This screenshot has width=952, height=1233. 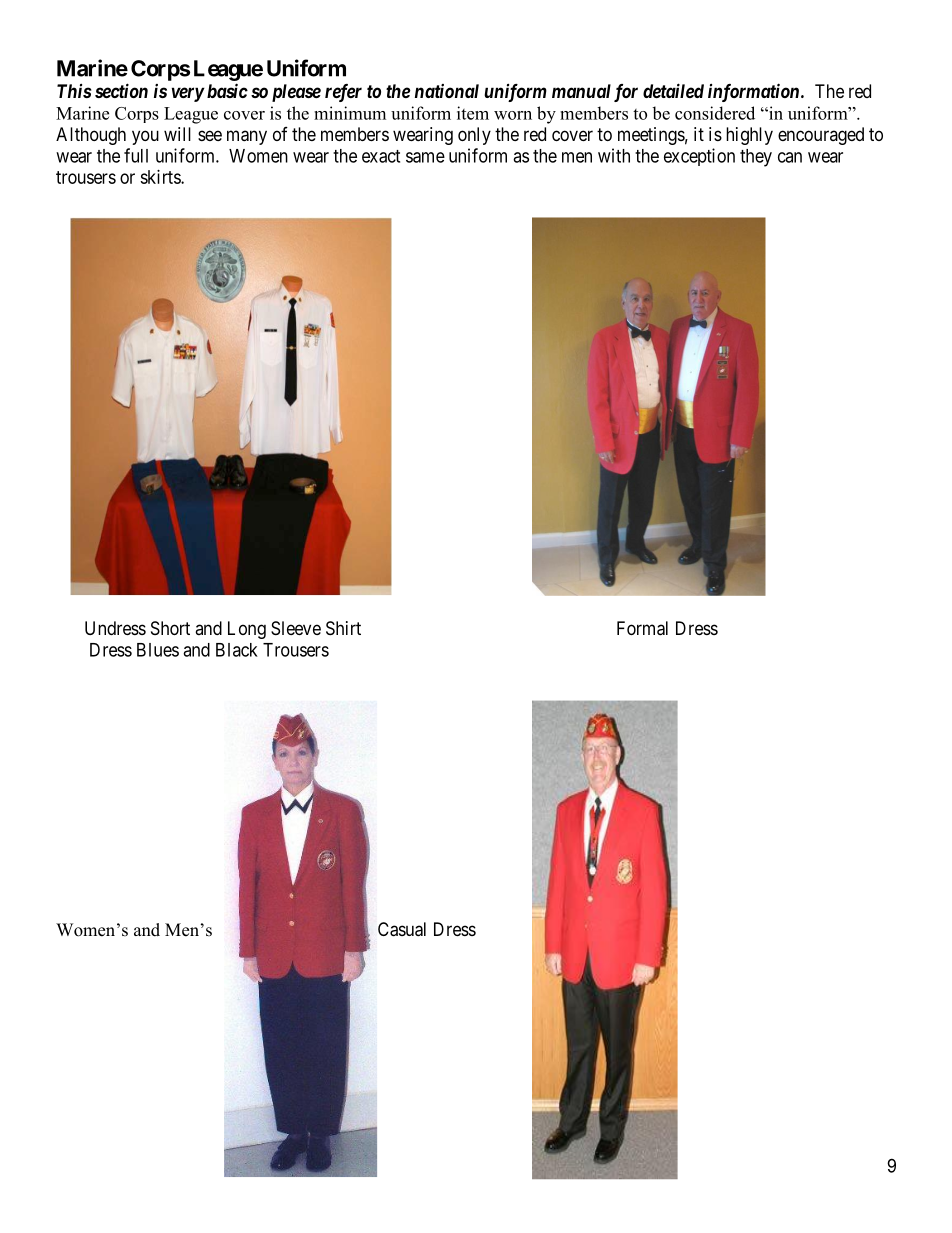 What do you see at coordinates (158, 650) in the screenshot?
I see `Blues` at bounding box center [158, 650].
